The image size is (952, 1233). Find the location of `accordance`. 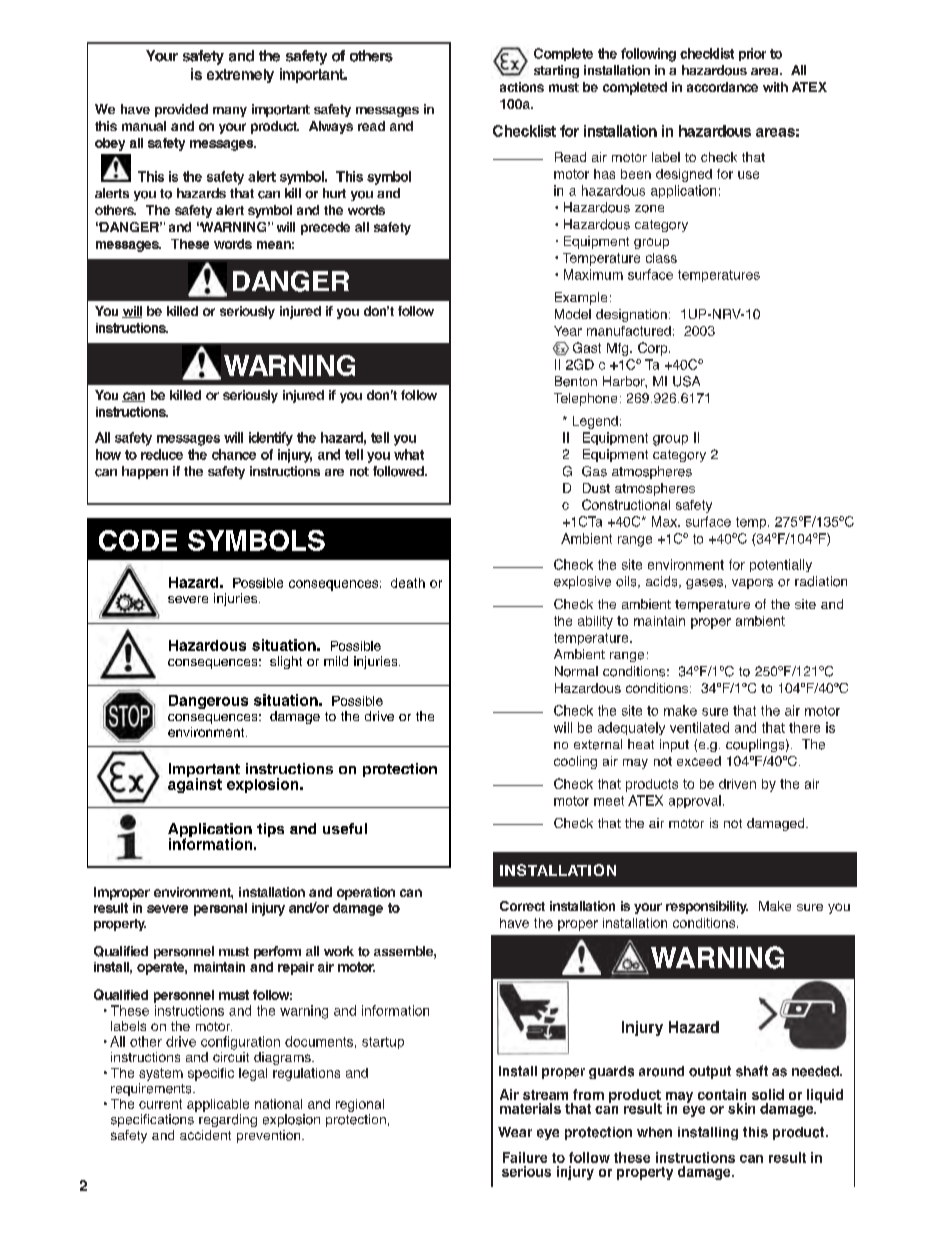

accordance is located at coordinates (722, 87).
